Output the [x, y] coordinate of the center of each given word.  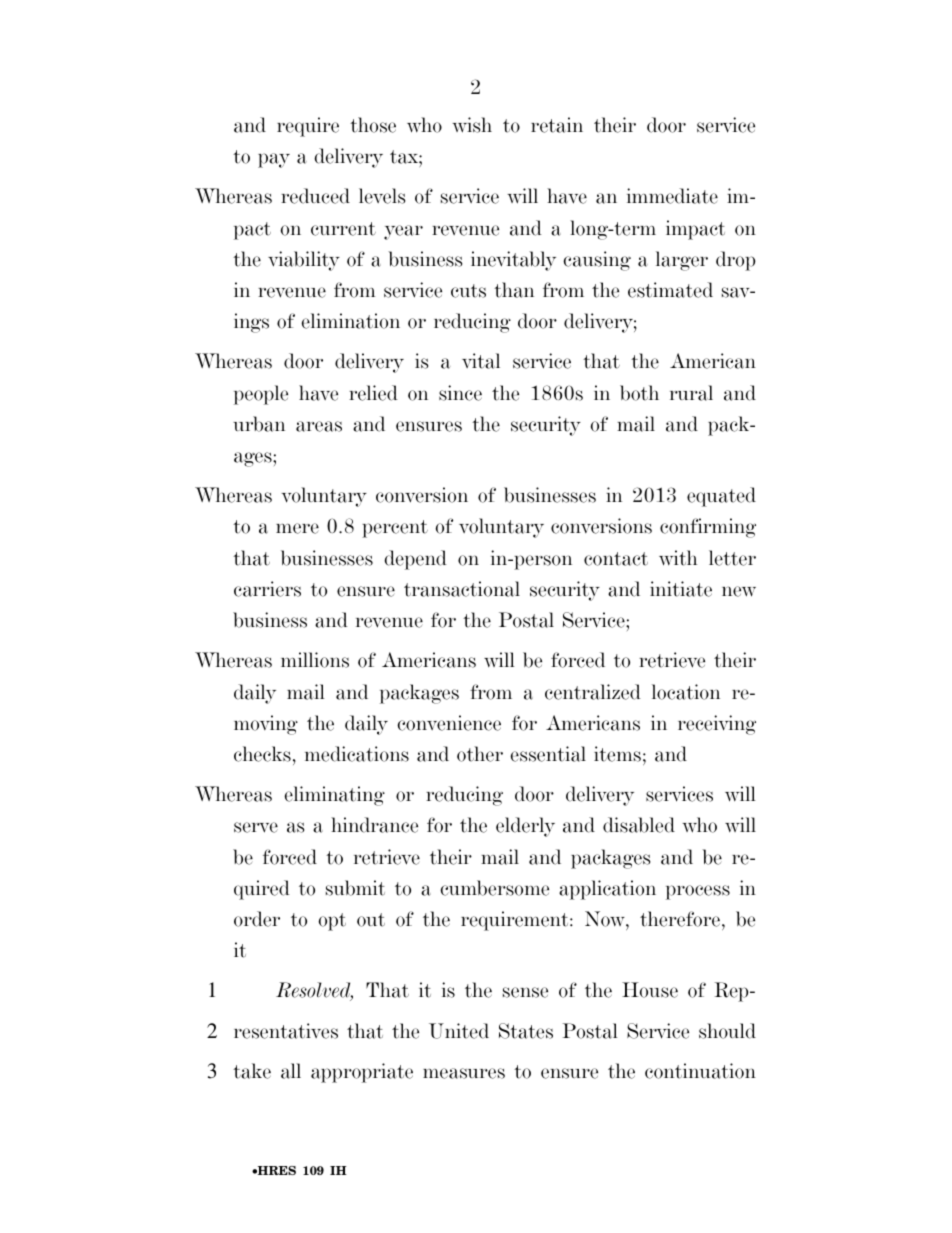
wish [472, 125]
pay [274, 160]
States [526, 1031]
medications [357, 754]
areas [319, 426]
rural [691, 393]
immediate [672, 196]
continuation [700, 1071]
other [480, 754]
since [460, 393]
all [291, 1071]
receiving [717, 725]
